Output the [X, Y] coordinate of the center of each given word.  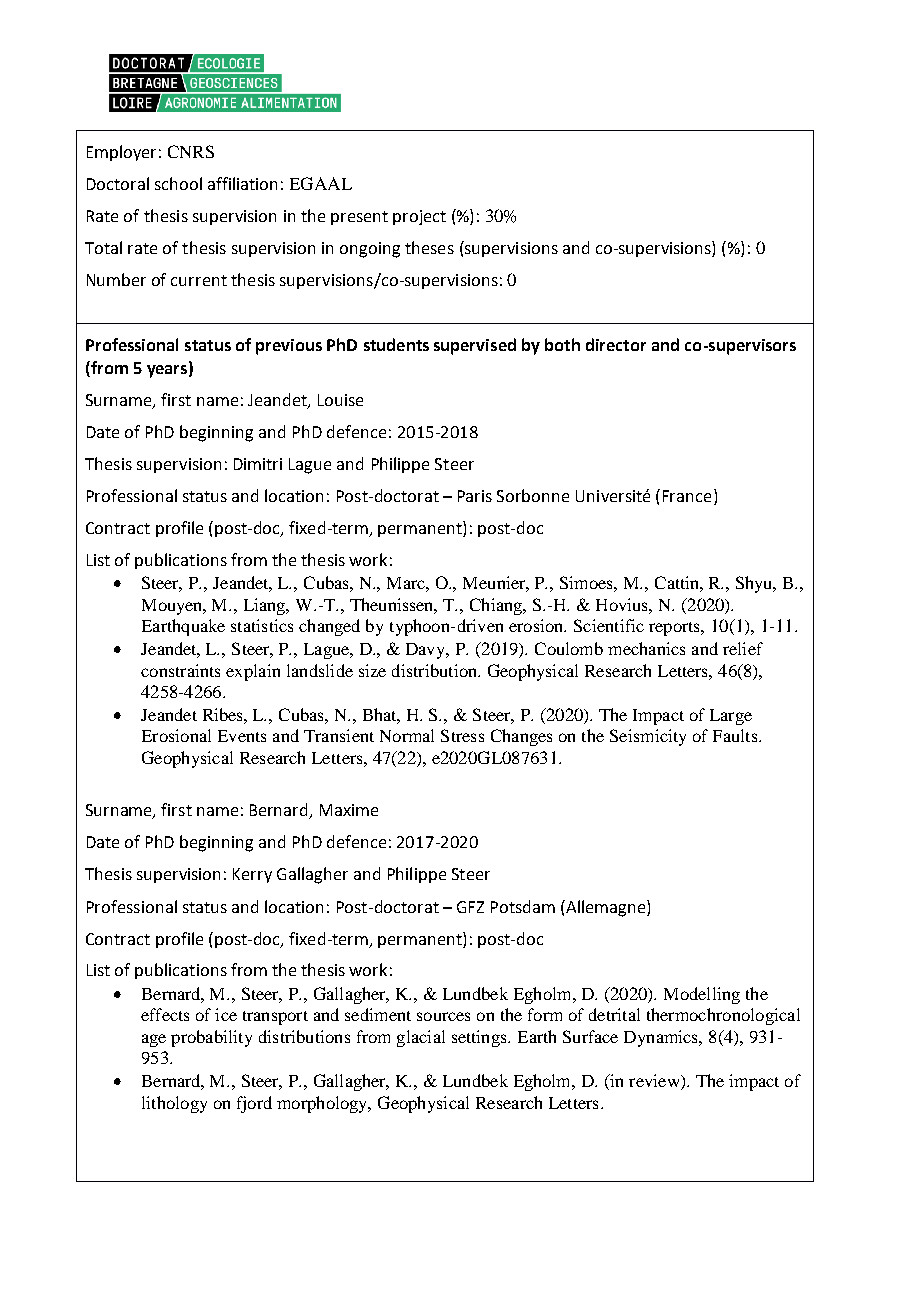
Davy [427, 651]
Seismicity [648, 737]
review [655, 1082]
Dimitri [258, 464]
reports [675, 629]
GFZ [470, 907]
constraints [180, 670]
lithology [174, 1104]
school [178, 183]
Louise [340, 400]
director [616, 344]
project [419, 217]
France [687, 496]
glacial [421, 1038]
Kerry [252, 875]
